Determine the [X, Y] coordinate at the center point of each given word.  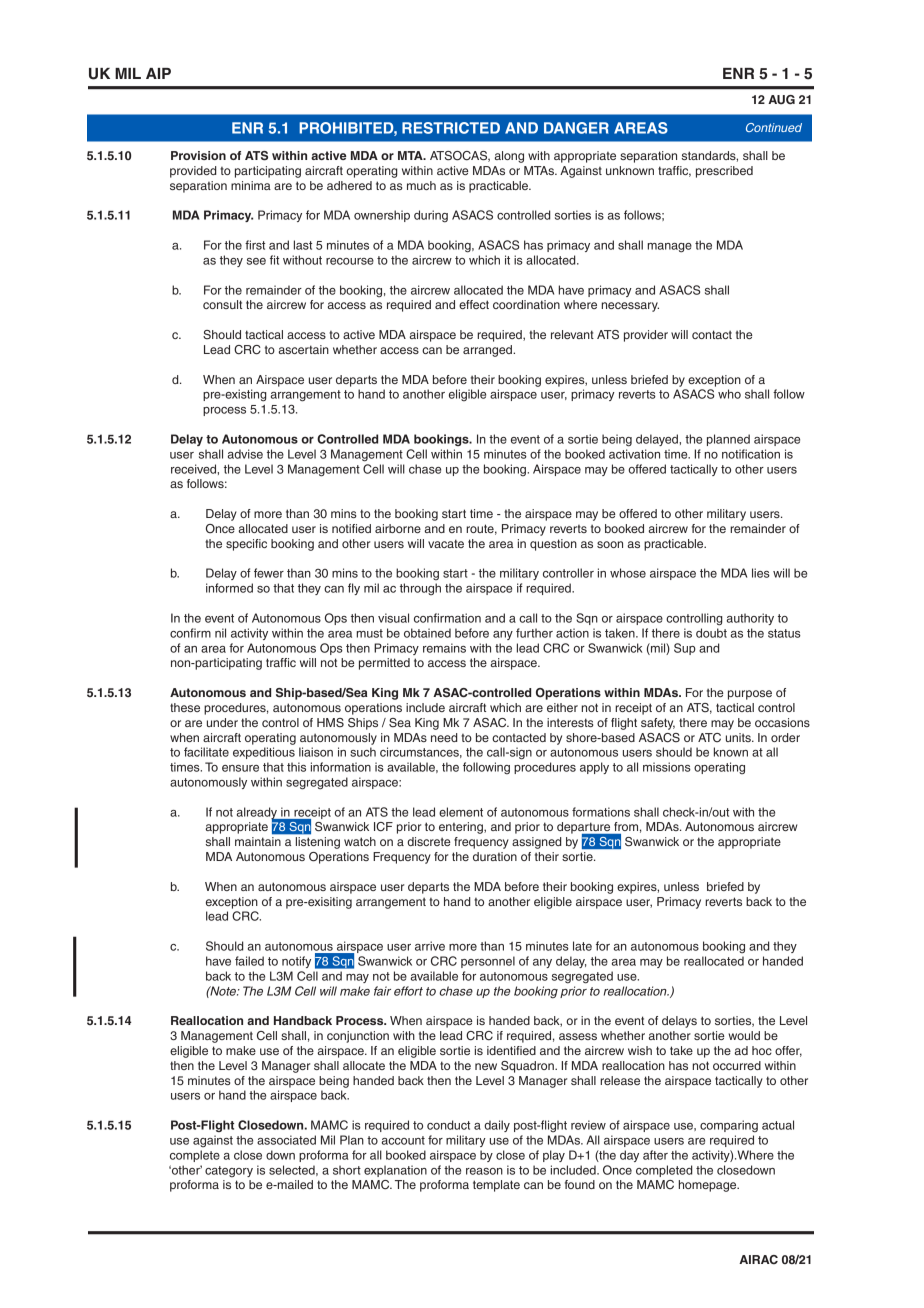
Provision [198, 155]
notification [751, 454]
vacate [446, 543]
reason [484, 1171]
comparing [729, 1126]
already [258, 814]
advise [245, 454]
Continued [774, 127]
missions [667, 767]
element [461, 812]
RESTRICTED [451, 128]
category [229, 1172]
